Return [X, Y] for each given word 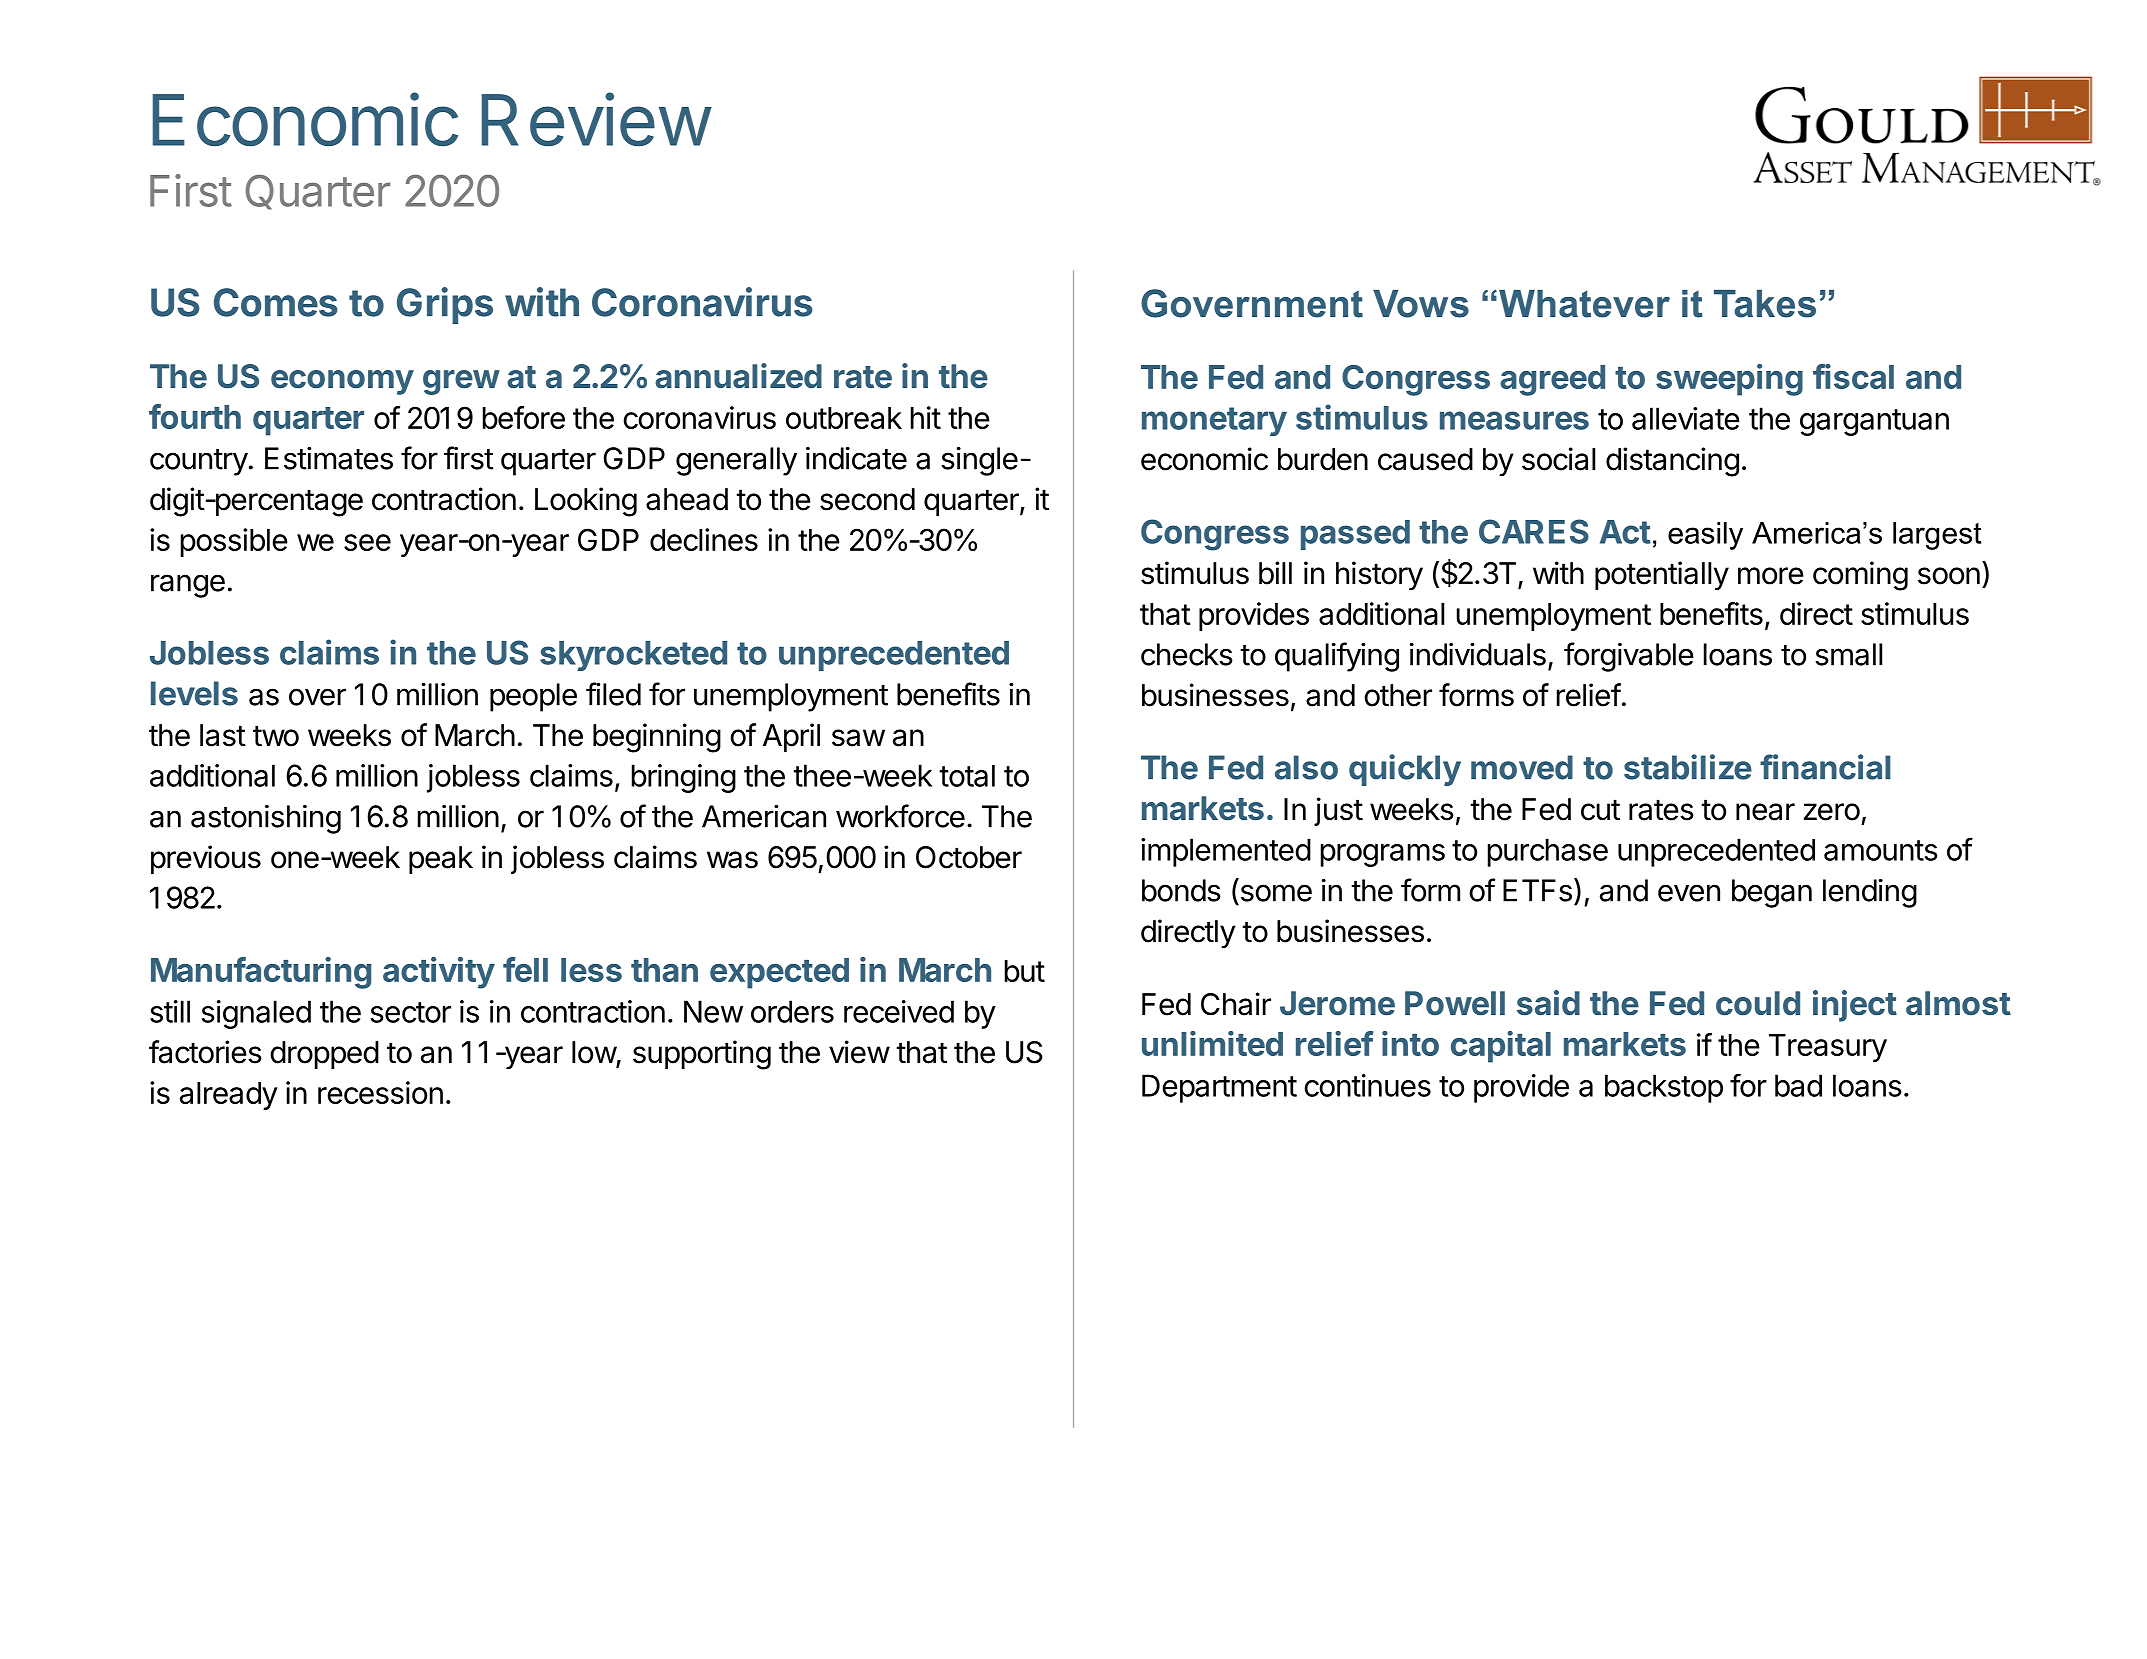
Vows [1421, 304]
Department [1219, 1088]
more [1771, 576]
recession [380, 1092]
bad [1798, 1085]
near [1765, 812]
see [367, 542]
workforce [900, 816]
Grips [445, 305]
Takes [1765, 304]
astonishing [266, 819]
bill [1275, 573]
